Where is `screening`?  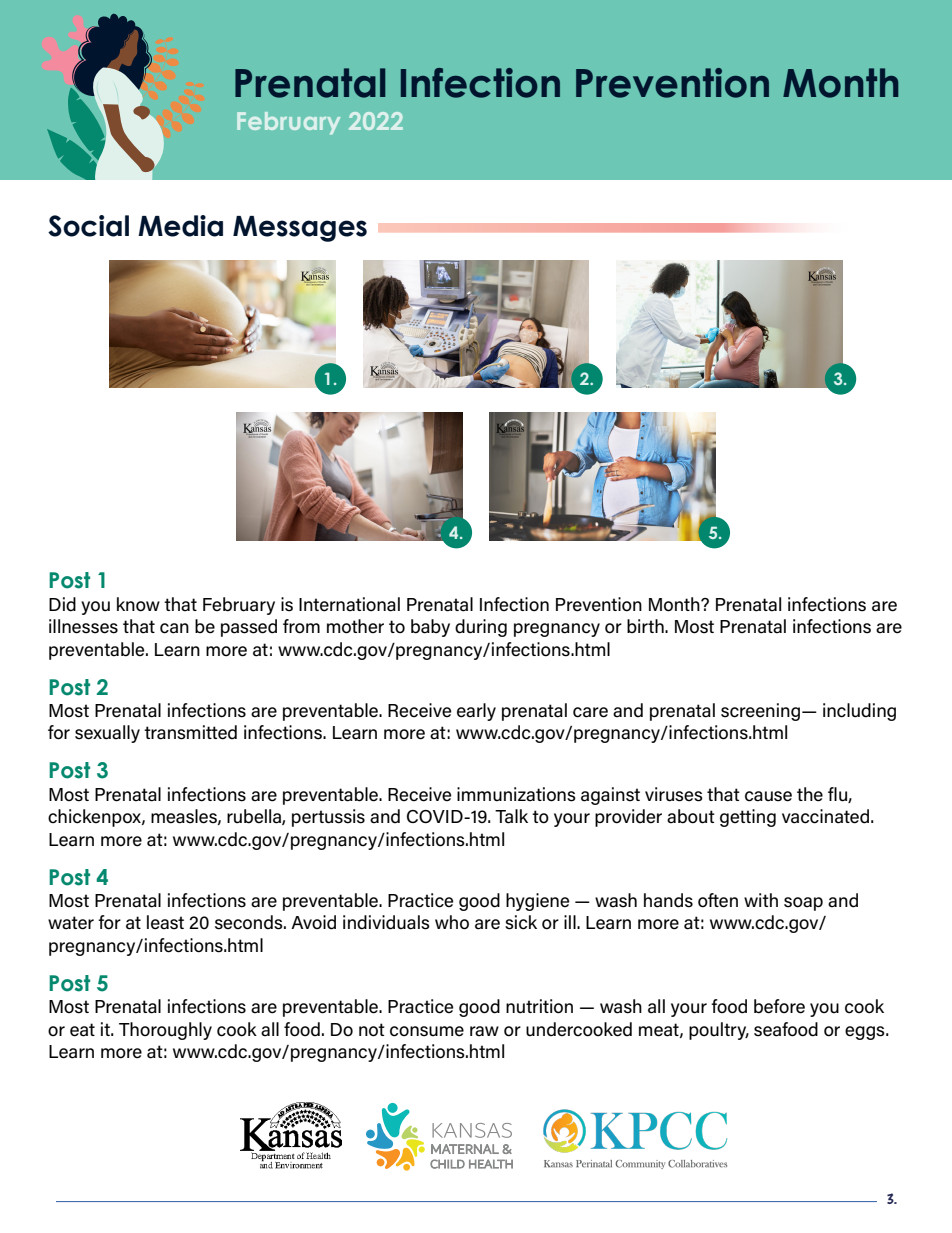 screening is located at coordinates (760, 712).
